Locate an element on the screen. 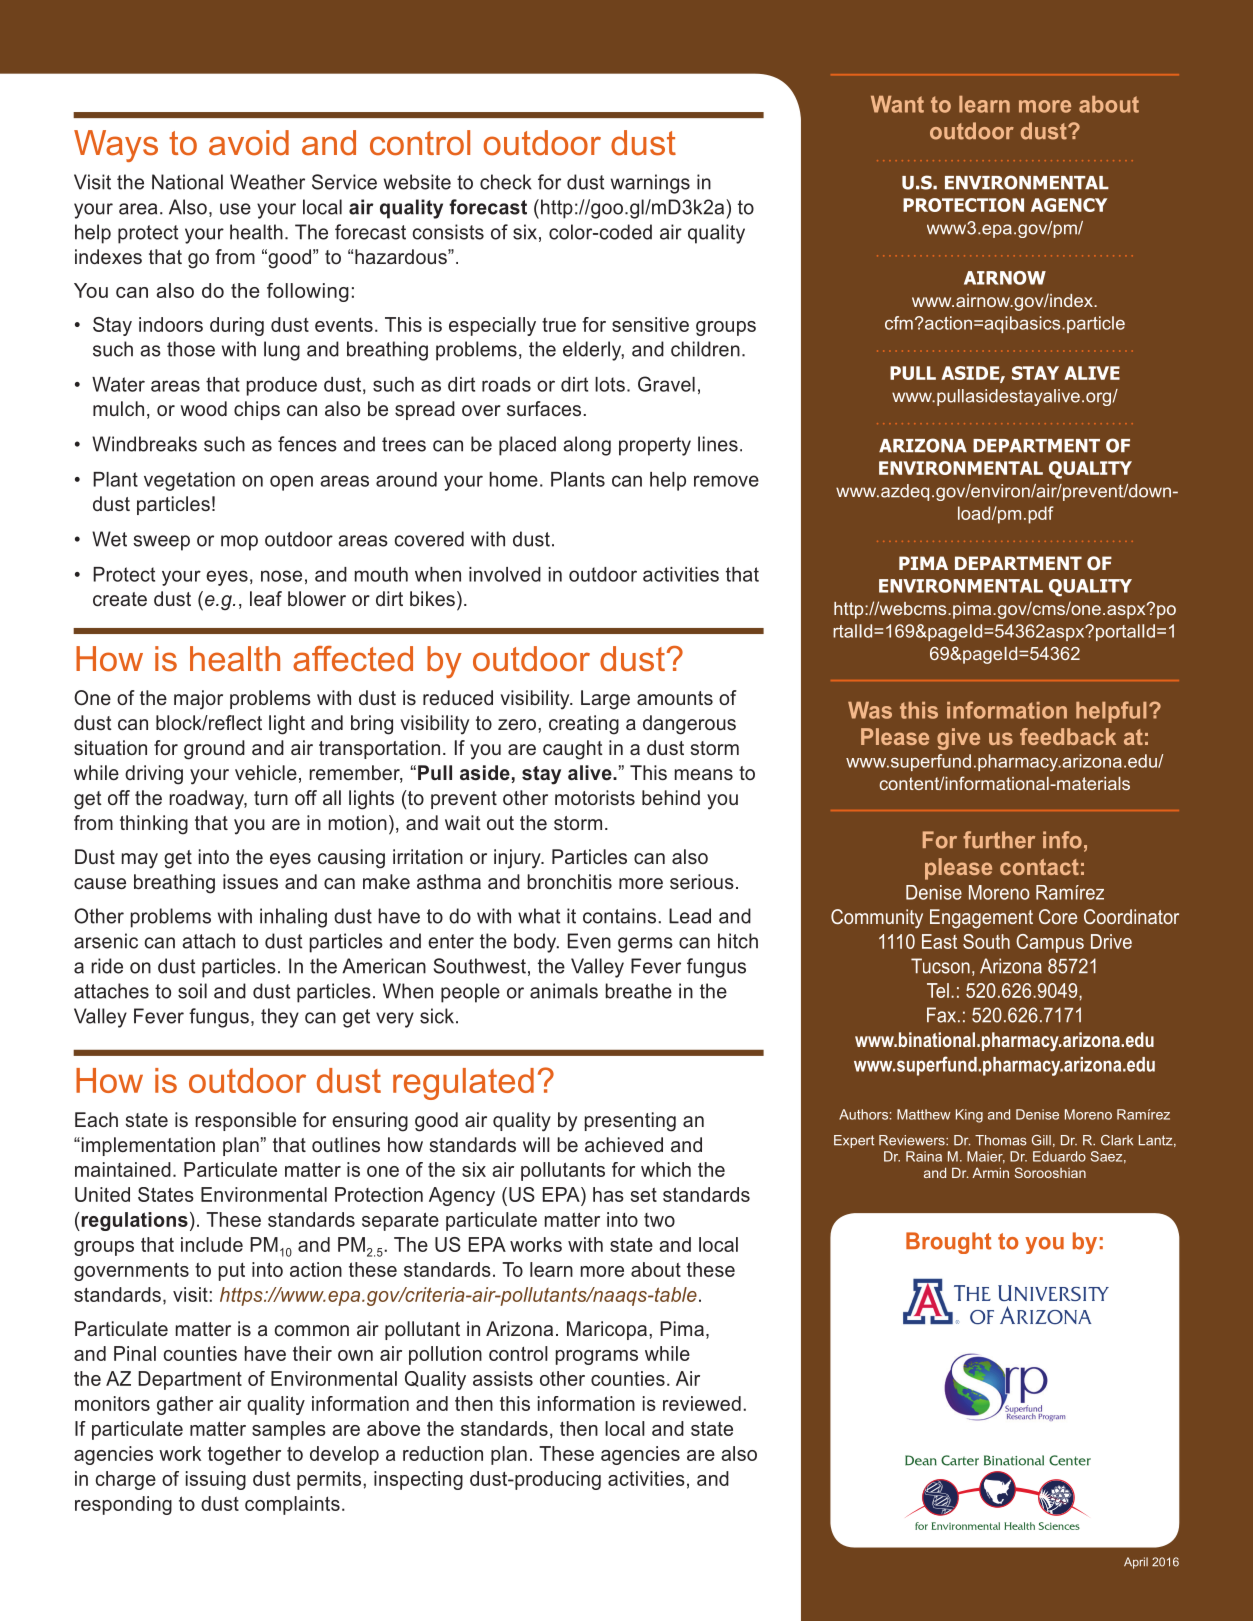 Image resolution: width=1253 pixels, height=1621 pixels. reviewed is located at coordinates (702, 1403).
